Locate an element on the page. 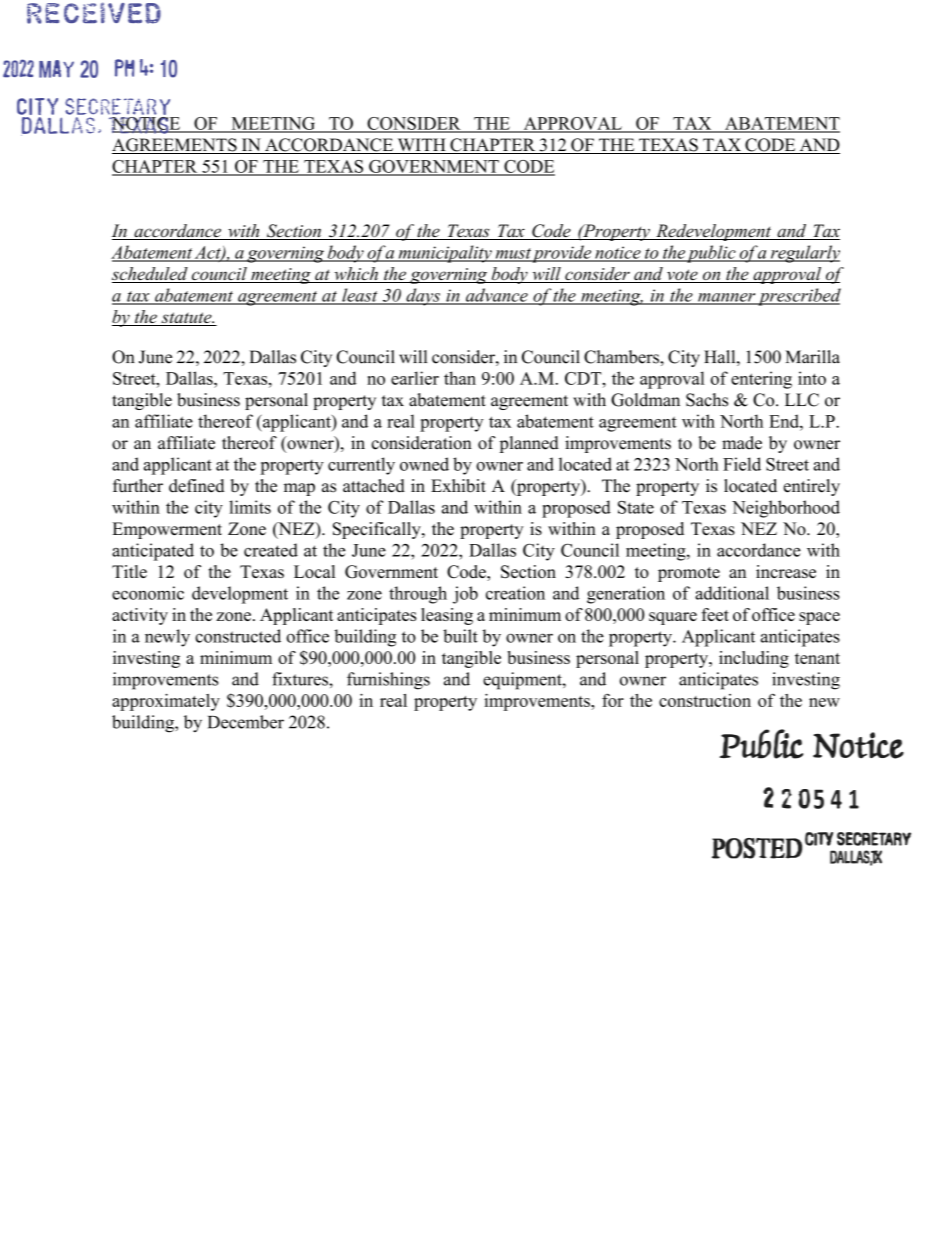 This page has height=1233, width=952. further is located at coordinates (138, 486).
